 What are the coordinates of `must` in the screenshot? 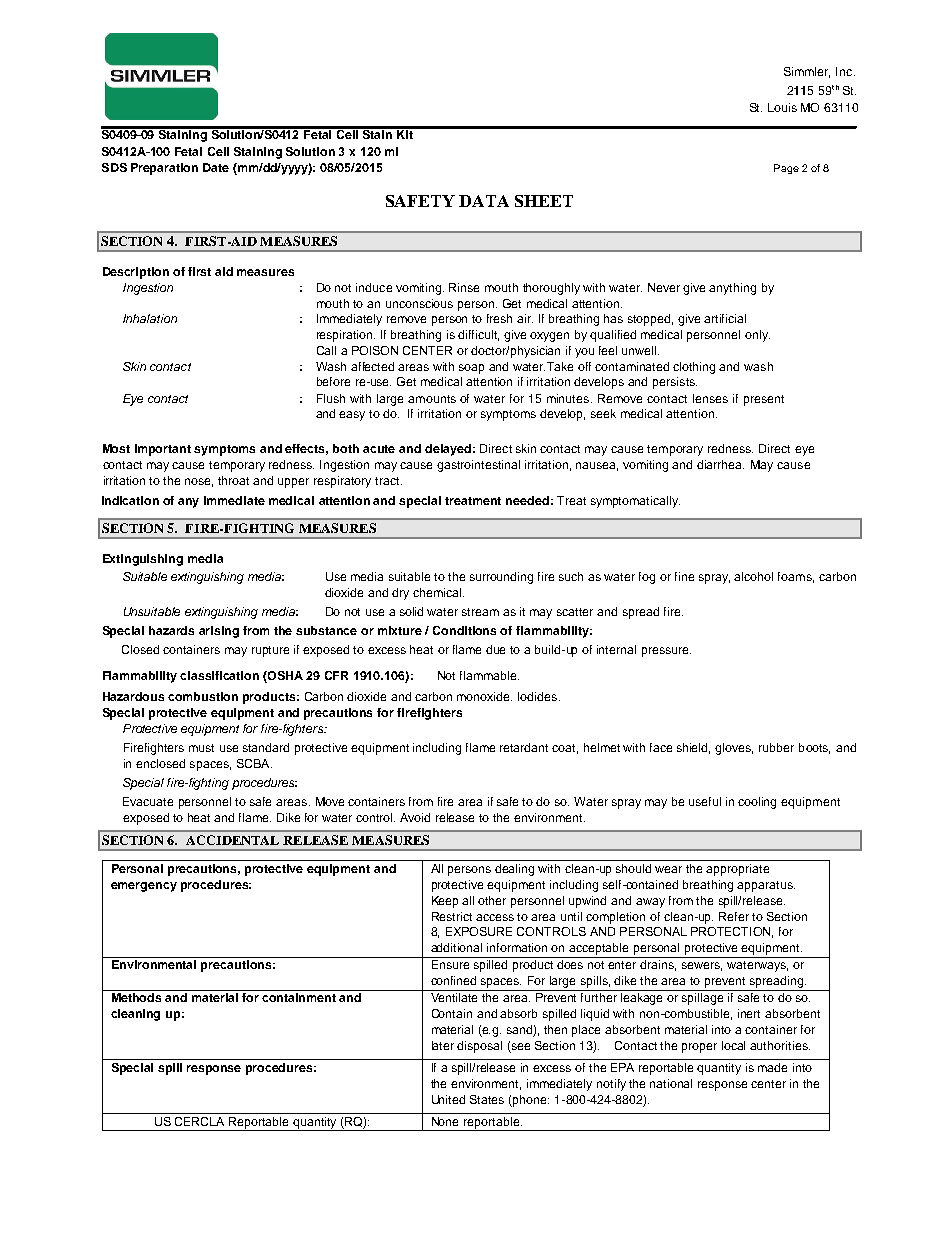 It's located at (201, 748).
